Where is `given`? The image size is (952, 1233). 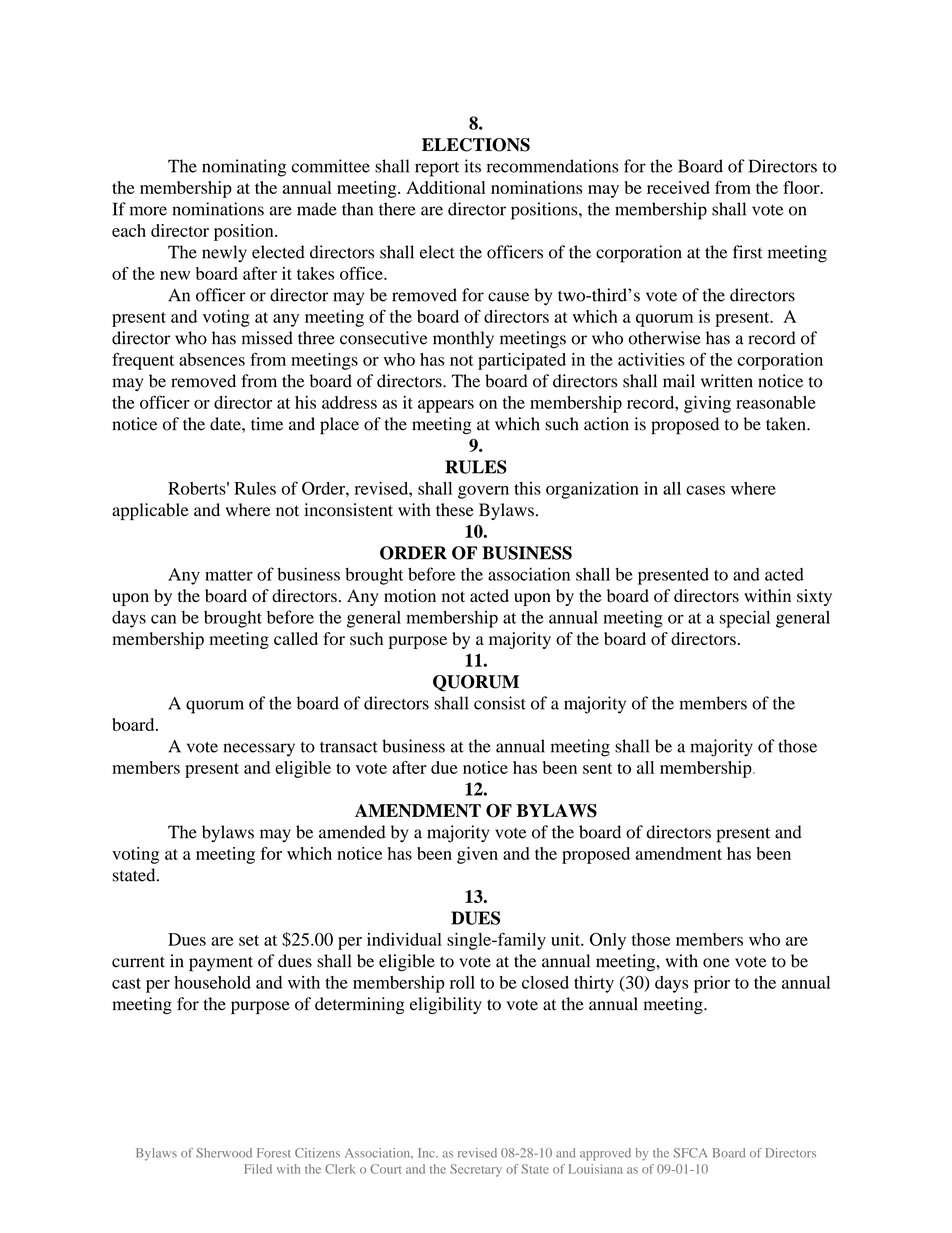
given is located at coordinates (477, 855).
